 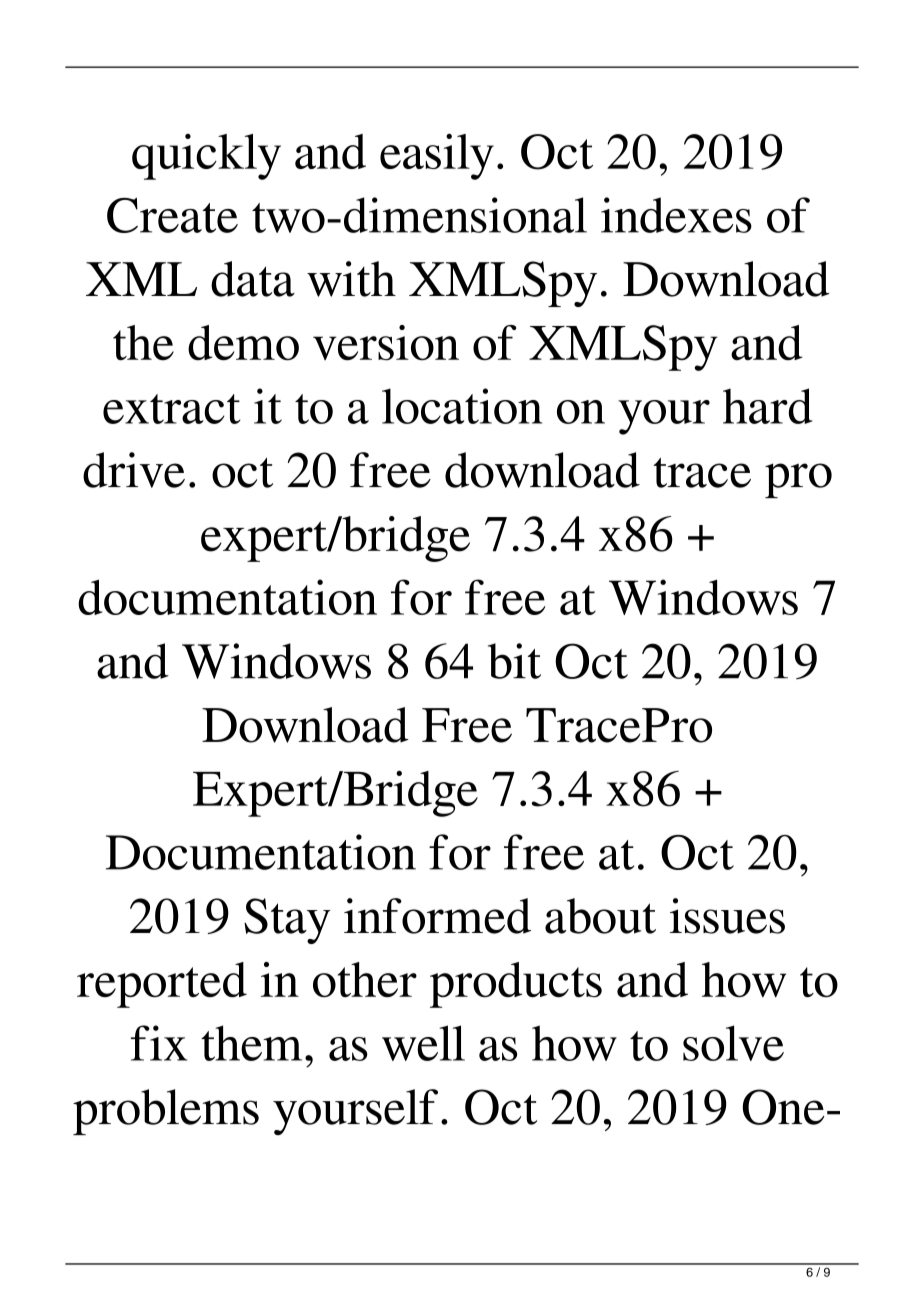 What do you see at coordinates (768, 406) in the document?
I see `hard` at bounding box center [768, 406].
